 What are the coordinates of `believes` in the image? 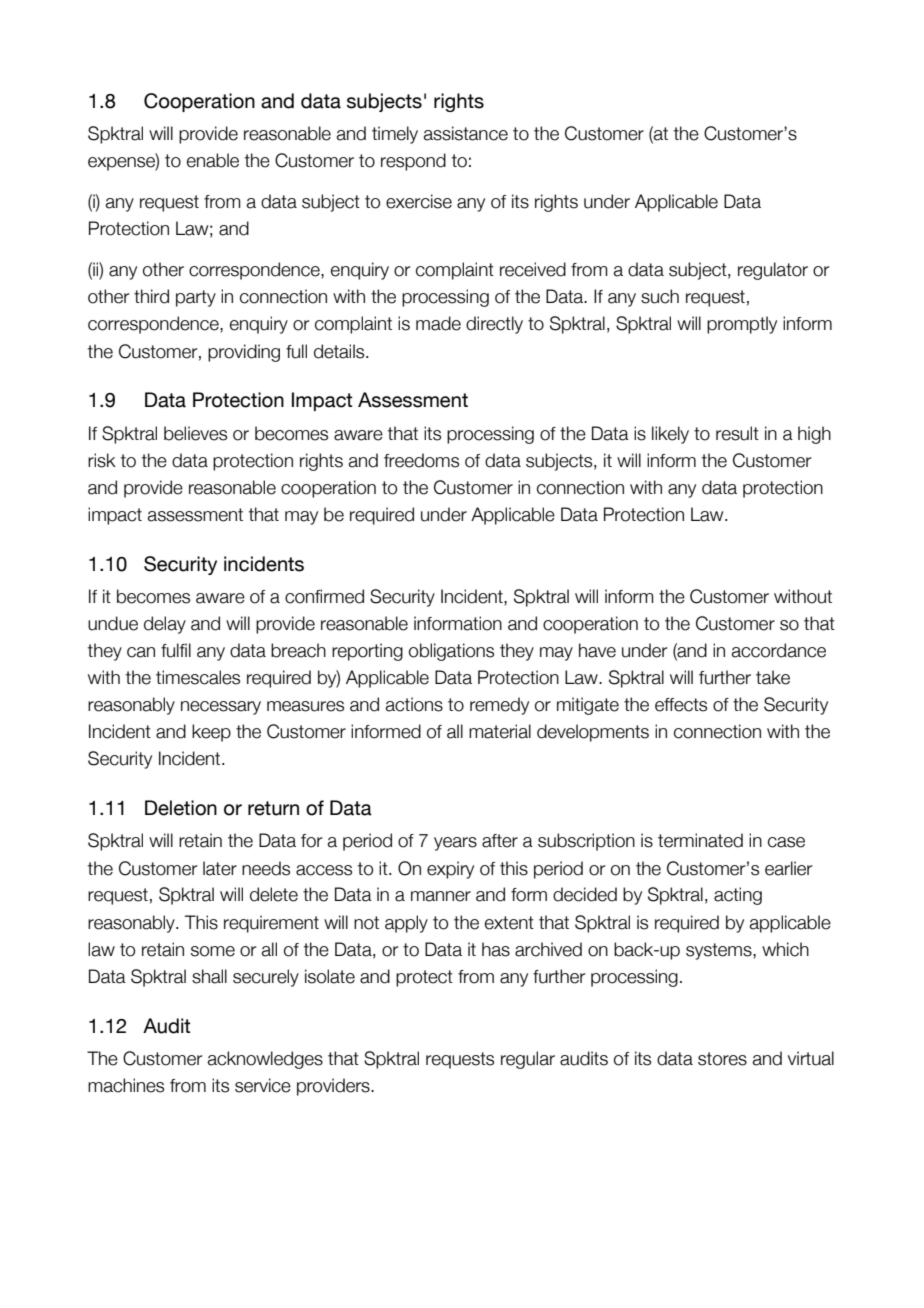 It's located at (195, 433).
